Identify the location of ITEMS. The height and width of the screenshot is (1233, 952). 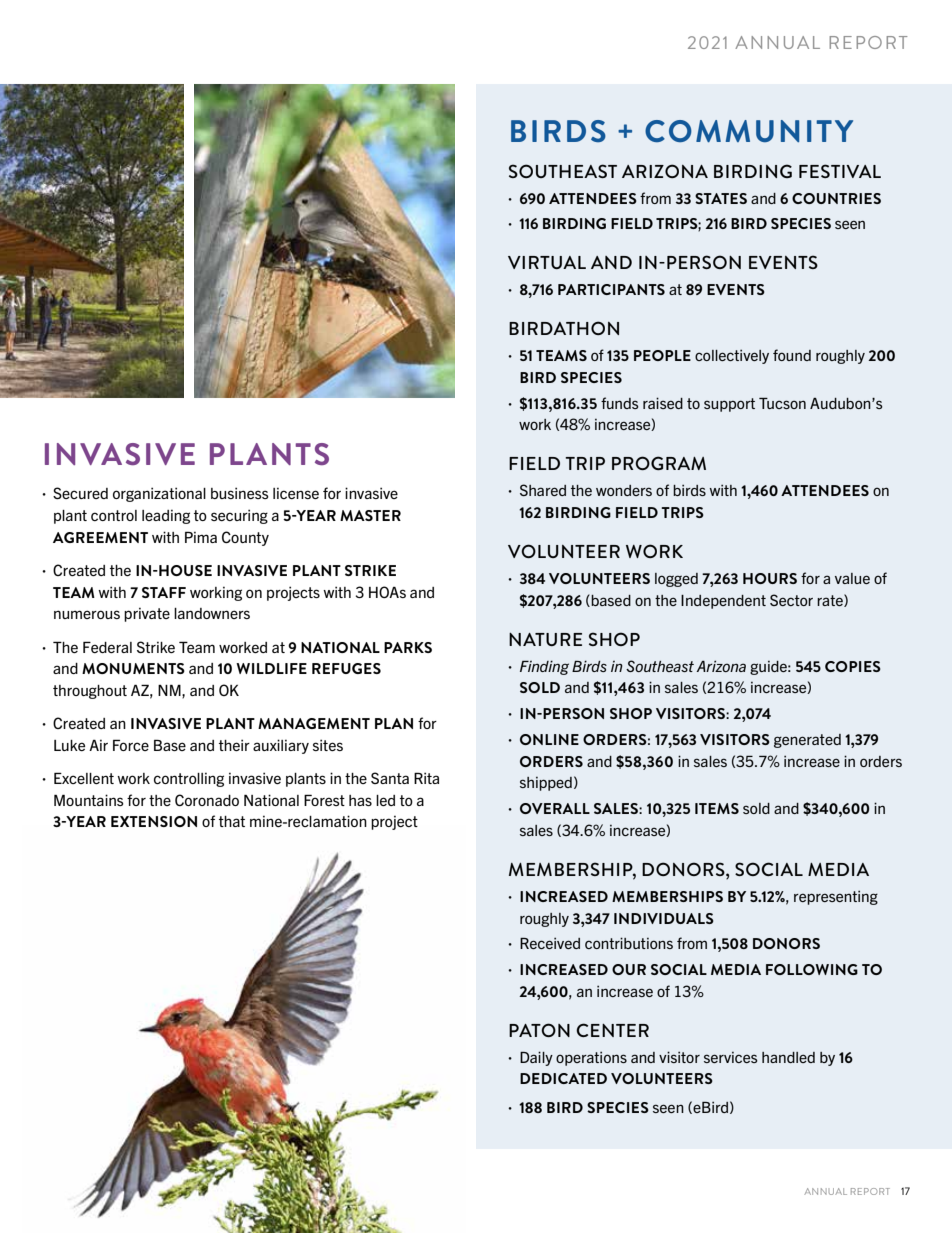
(717, 808).
